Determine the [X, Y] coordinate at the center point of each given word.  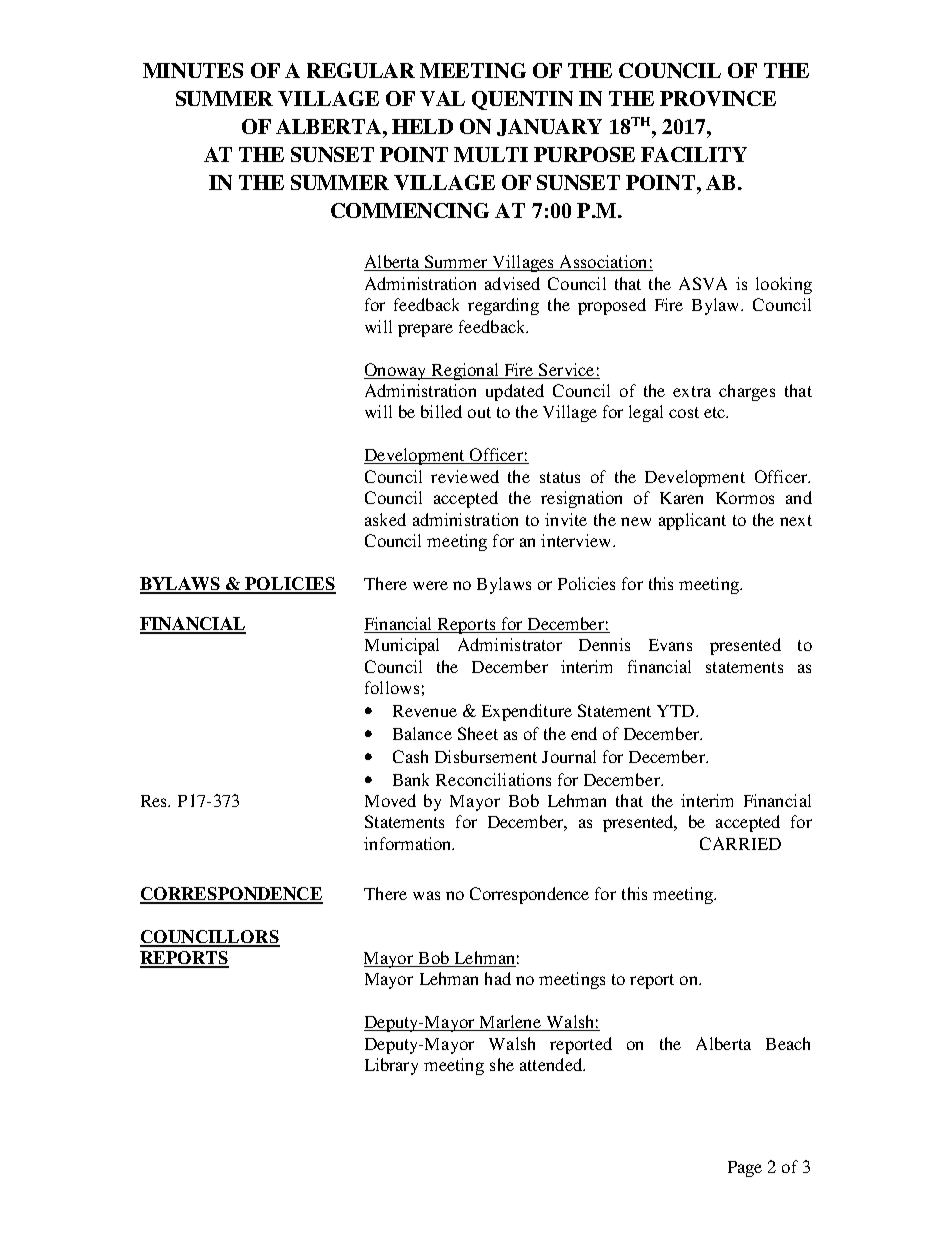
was [426, 895]
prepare [425, 330]
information [409, 843]
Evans [670, 645]
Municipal [402, 646]
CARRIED [740, 843]
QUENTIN [522, 100]
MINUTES [193, 70]
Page [745, 1169]
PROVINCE [718, 98]
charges [747, 392]
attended [552, 1064]
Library [391, 1066]
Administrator [510, 644]
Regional [465, 371]
